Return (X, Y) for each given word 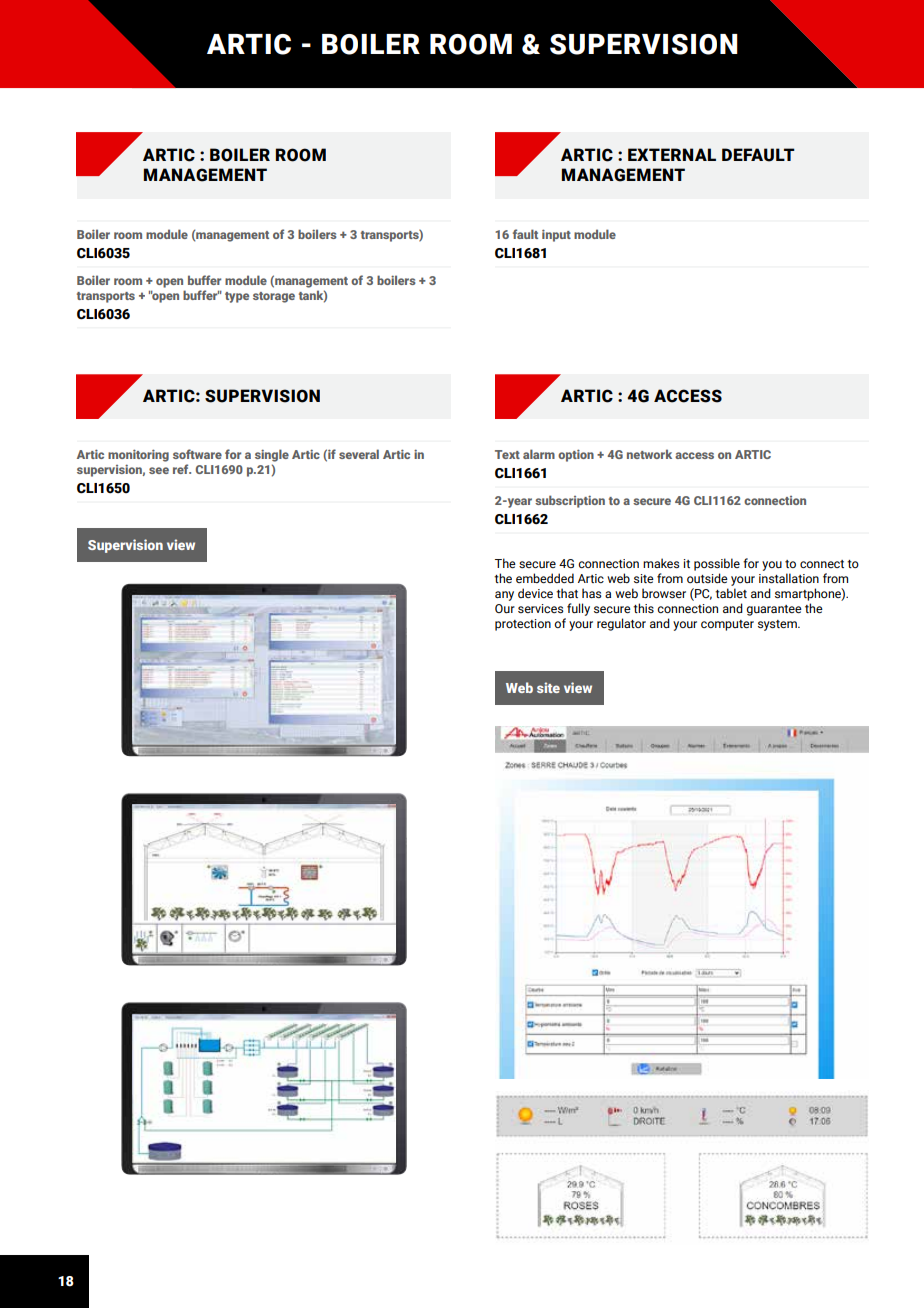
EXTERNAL (672, 154)
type (237, 297)
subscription (570, 501)
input (556, 235)
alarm (539, 454)
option (576, 455)
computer (727, 625)
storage (274, 297)
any (504, 596)
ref (182, 469)
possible (717, 564)
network (649, 454)
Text (507, 454)
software (197, 454)
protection (523, 625)
